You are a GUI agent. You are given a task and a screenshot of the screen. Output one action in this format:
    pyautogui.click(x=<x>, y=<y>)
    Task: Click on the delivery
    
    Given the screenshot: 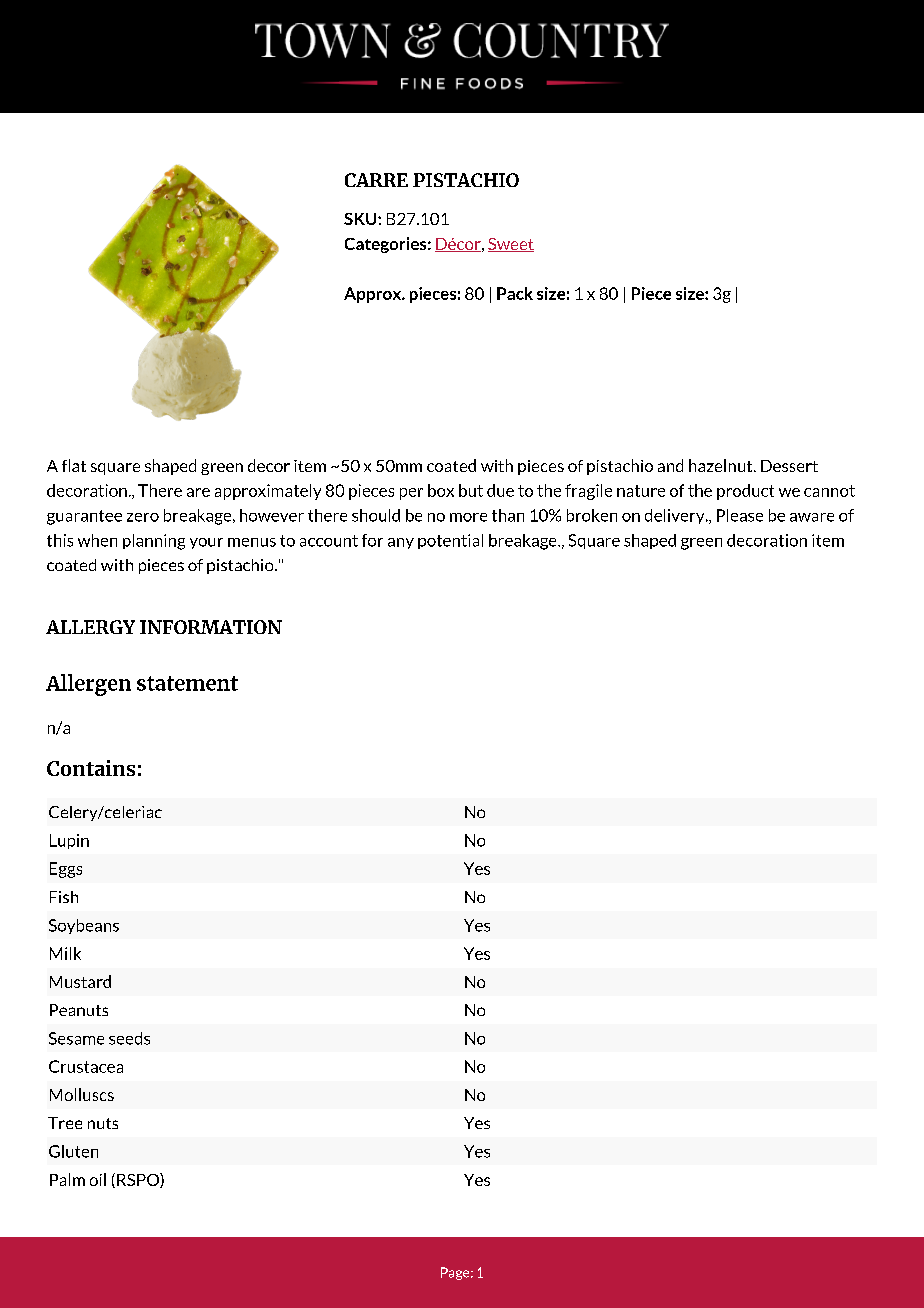 What is the action you would take?
    pyautogui.click(x=676, y=516)
